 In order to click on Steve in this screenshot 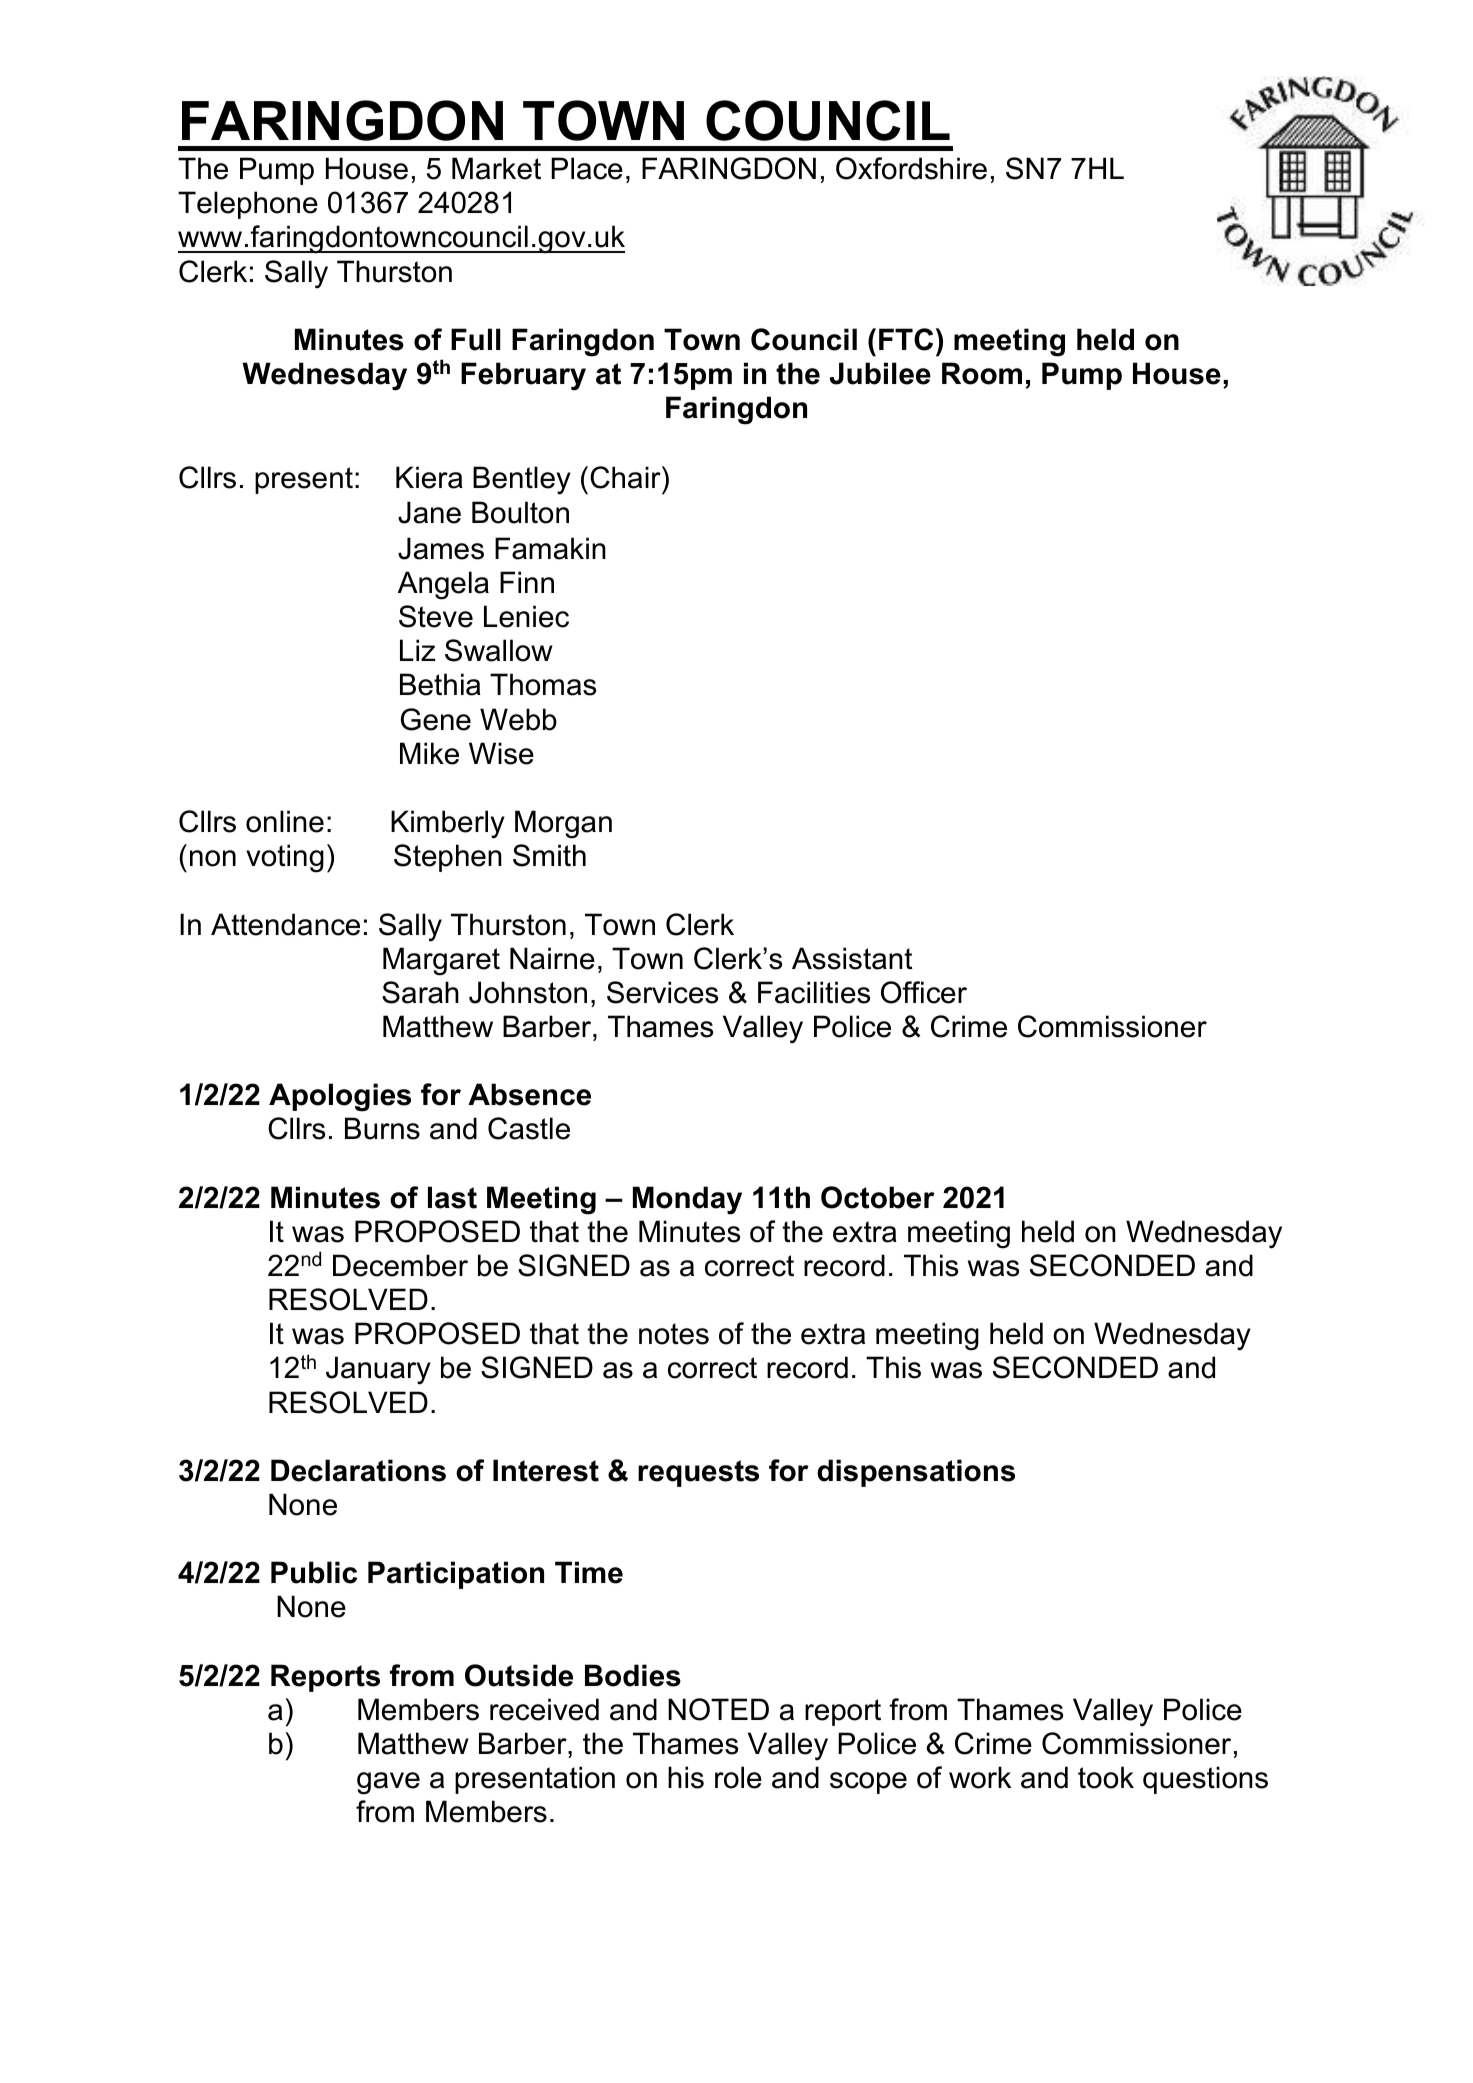, I will do `click(436, 616)`.
